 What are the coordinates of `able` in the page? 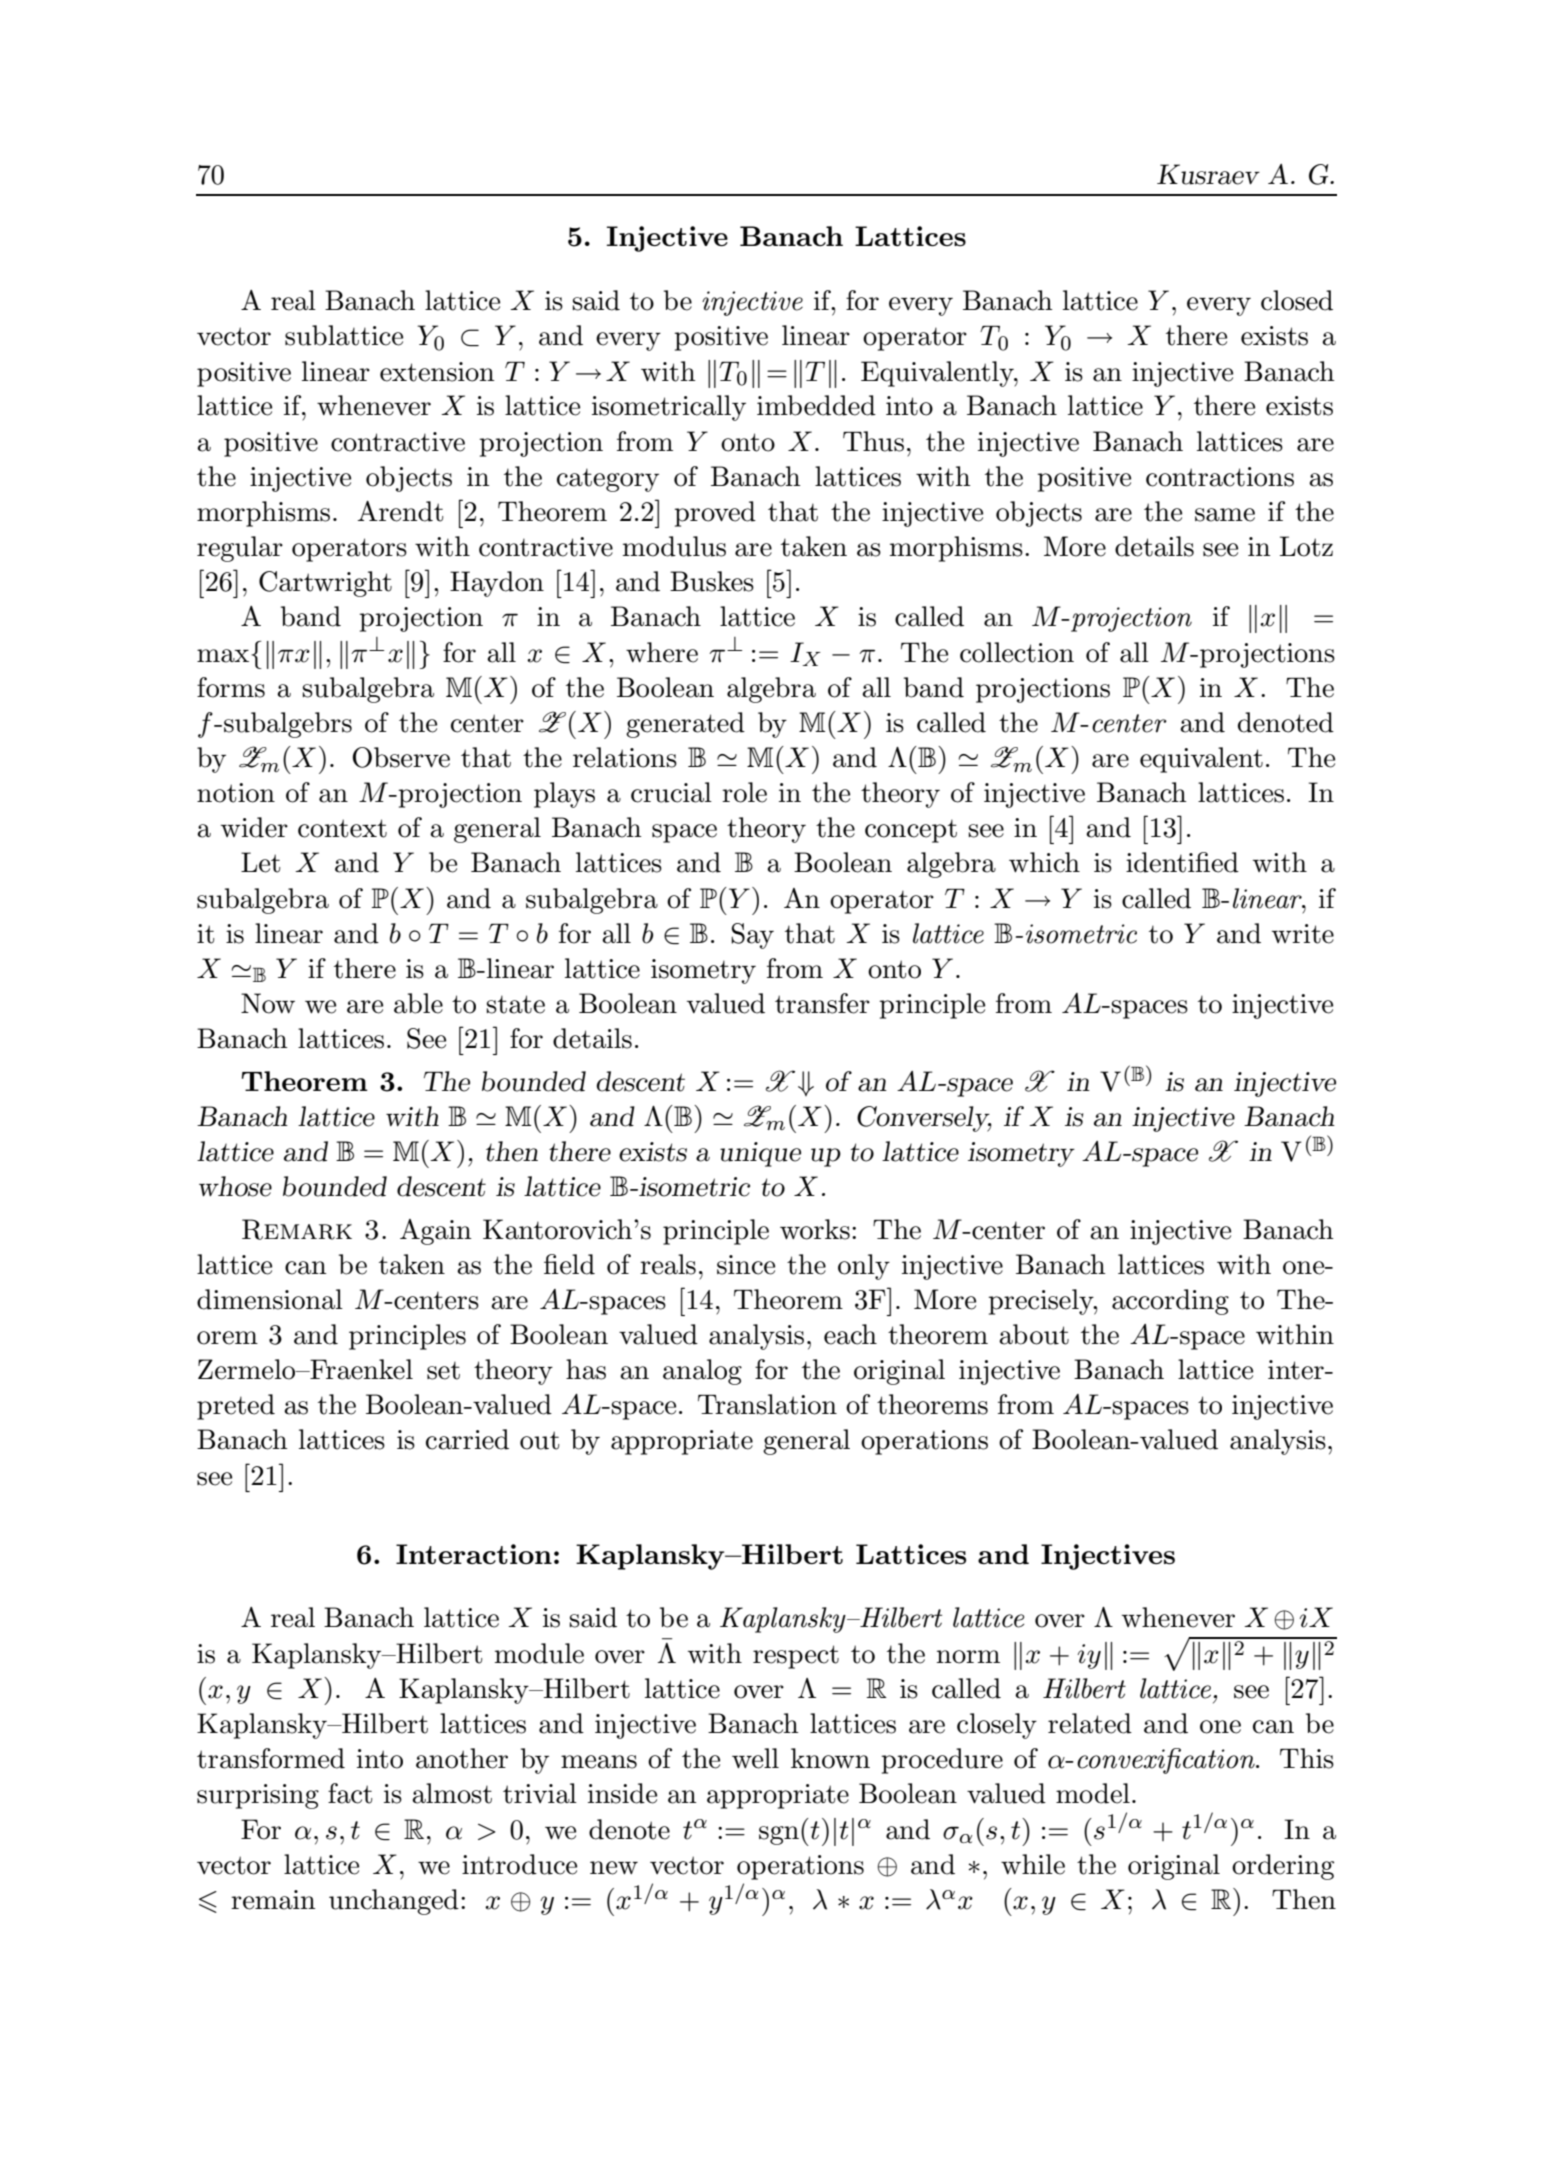 It's located at (418, 1003).
